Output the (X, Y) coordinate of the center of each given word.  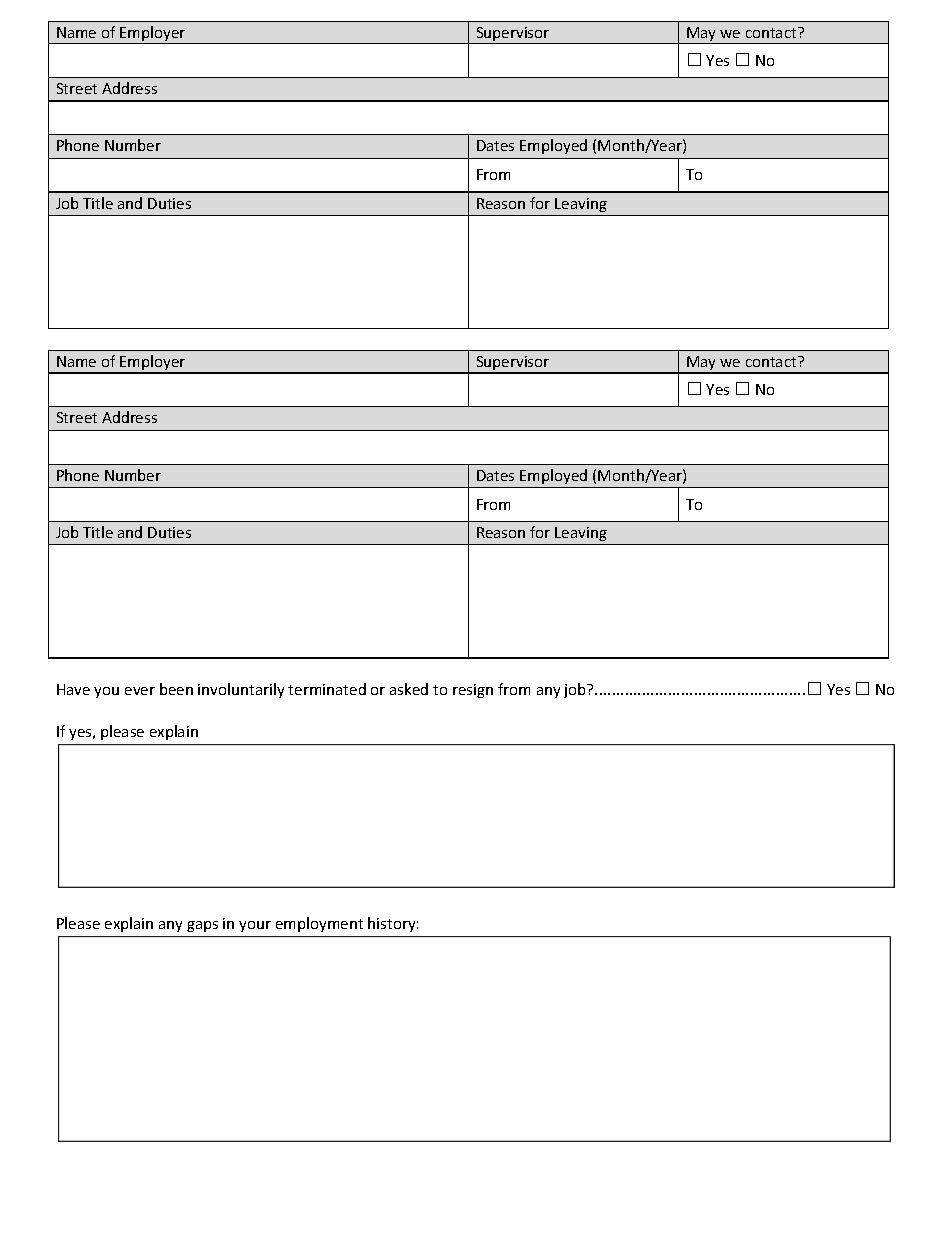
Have (73, 689)
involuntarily (241, 690)
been (176, 689)
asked (409, 689)
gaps (202, 926)
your (255, 926)
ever (140, 691)
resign (473, 691)
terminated (327, 689)
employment (319, 924)
